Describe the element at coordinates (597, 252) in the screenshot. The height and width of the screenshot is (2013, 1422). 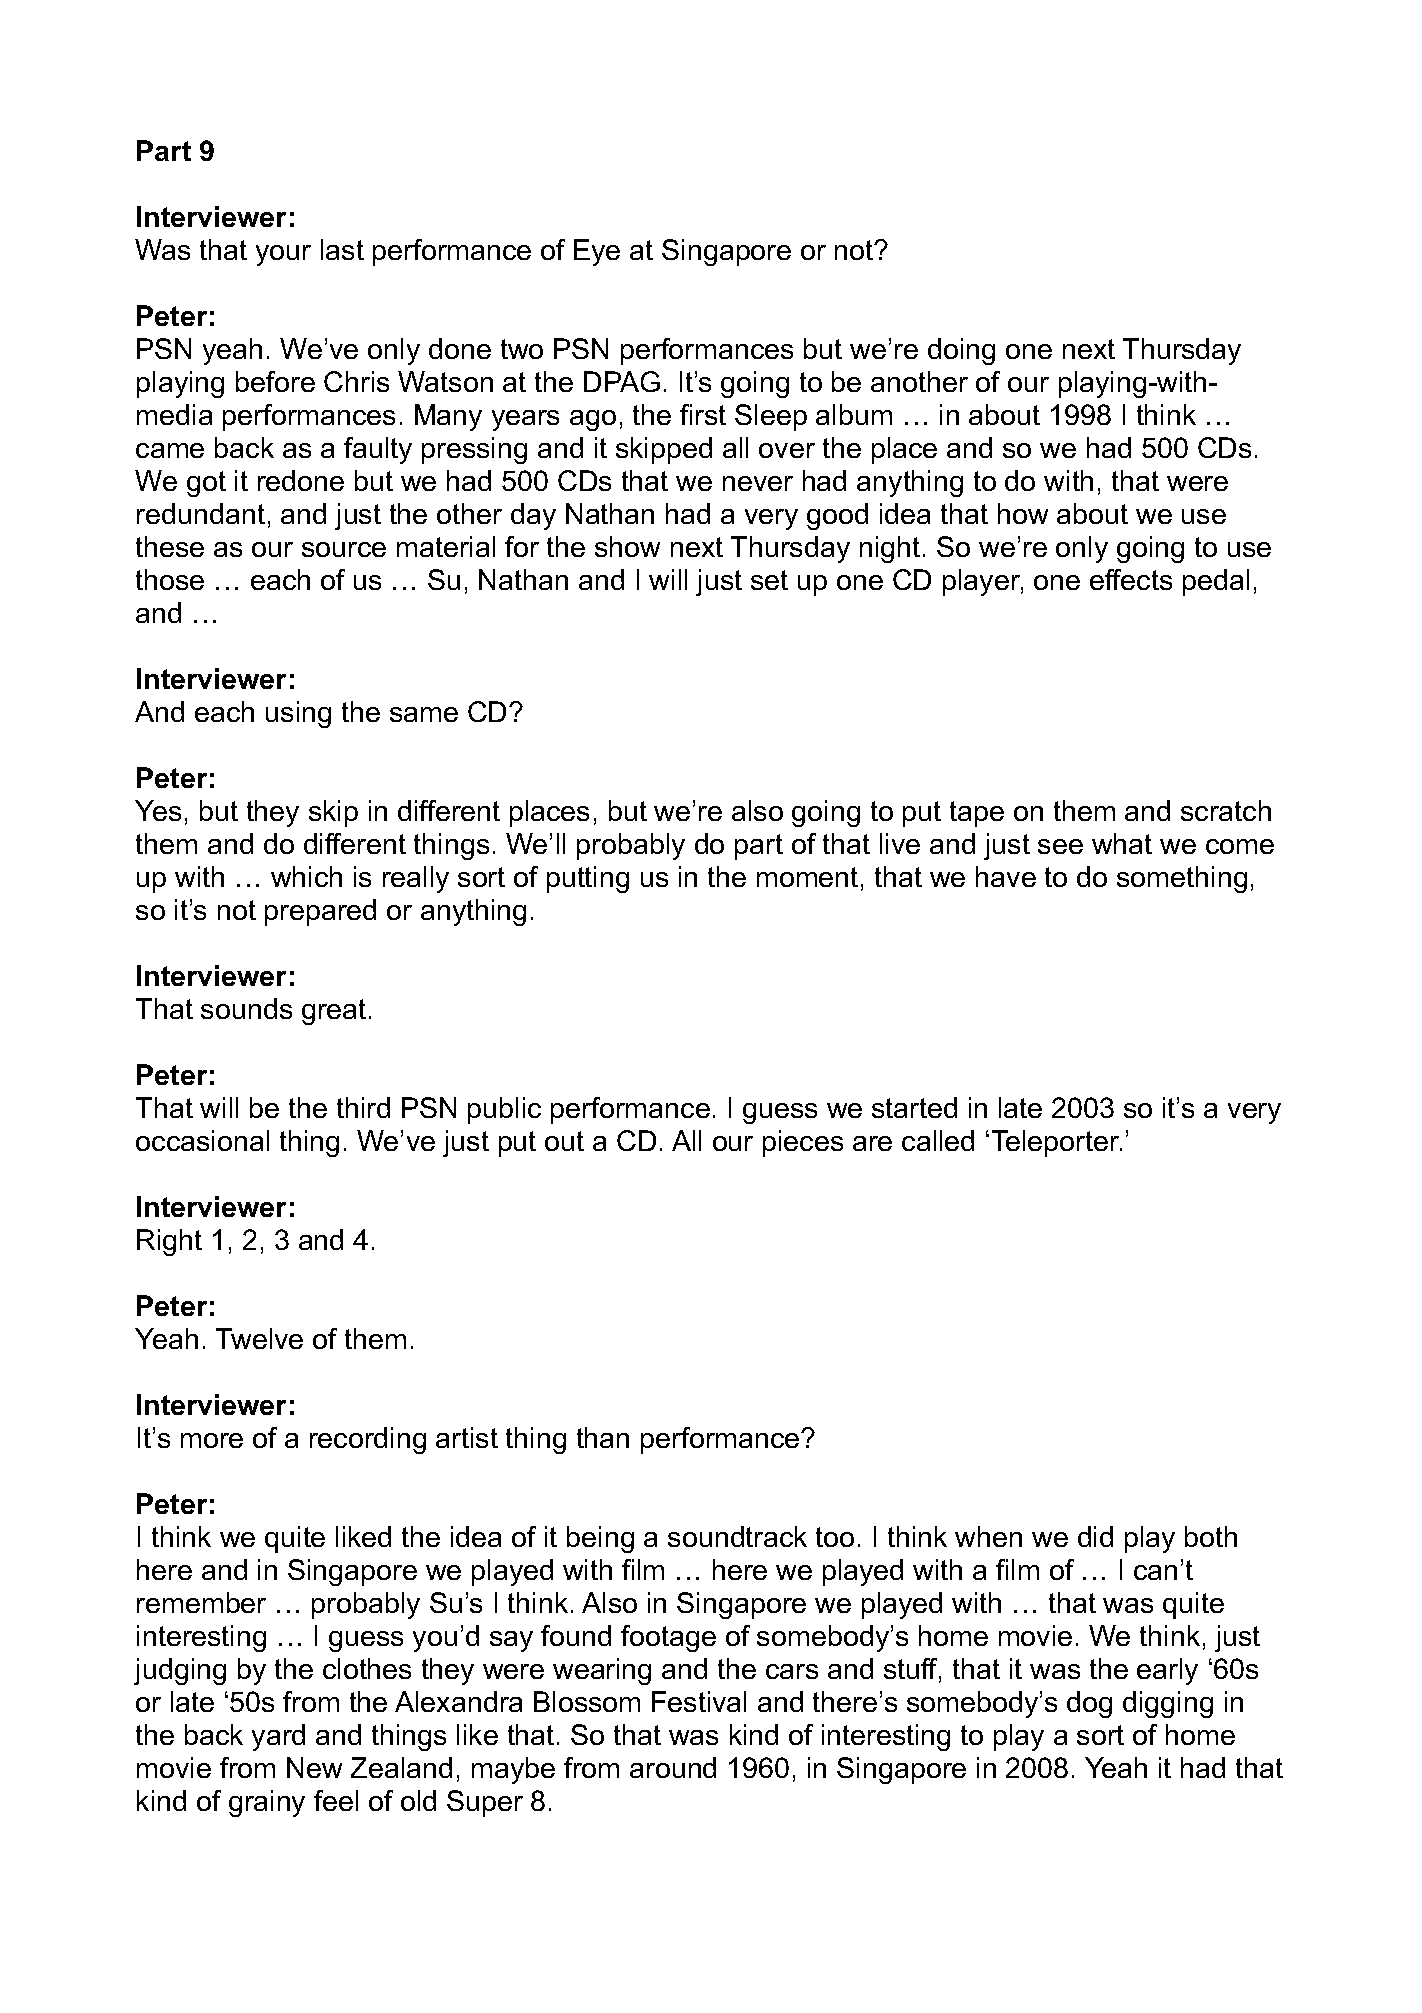
I see `Eye` at that location.
